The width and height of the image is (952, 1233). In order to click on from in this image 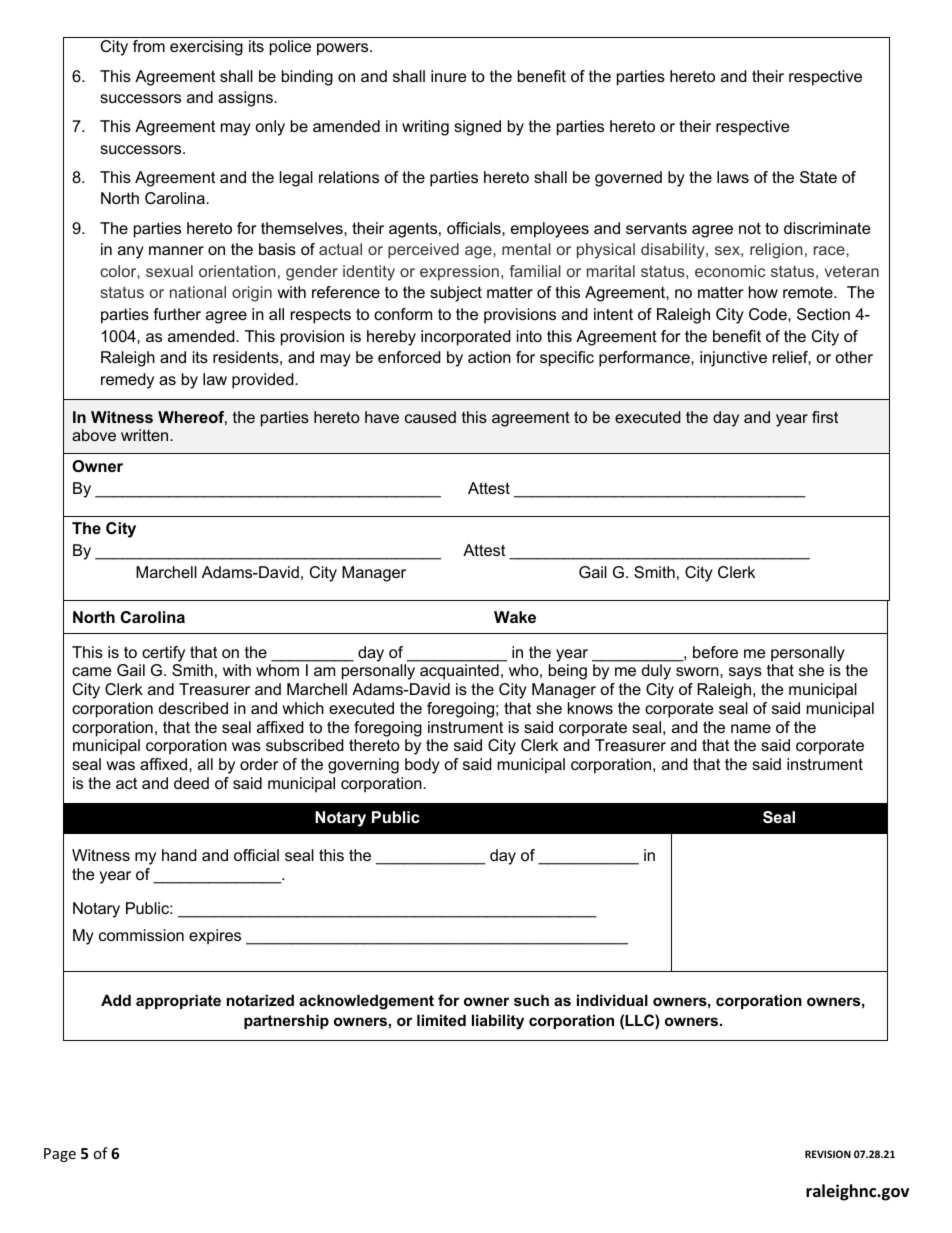, I will do `click(149, 46)`.
